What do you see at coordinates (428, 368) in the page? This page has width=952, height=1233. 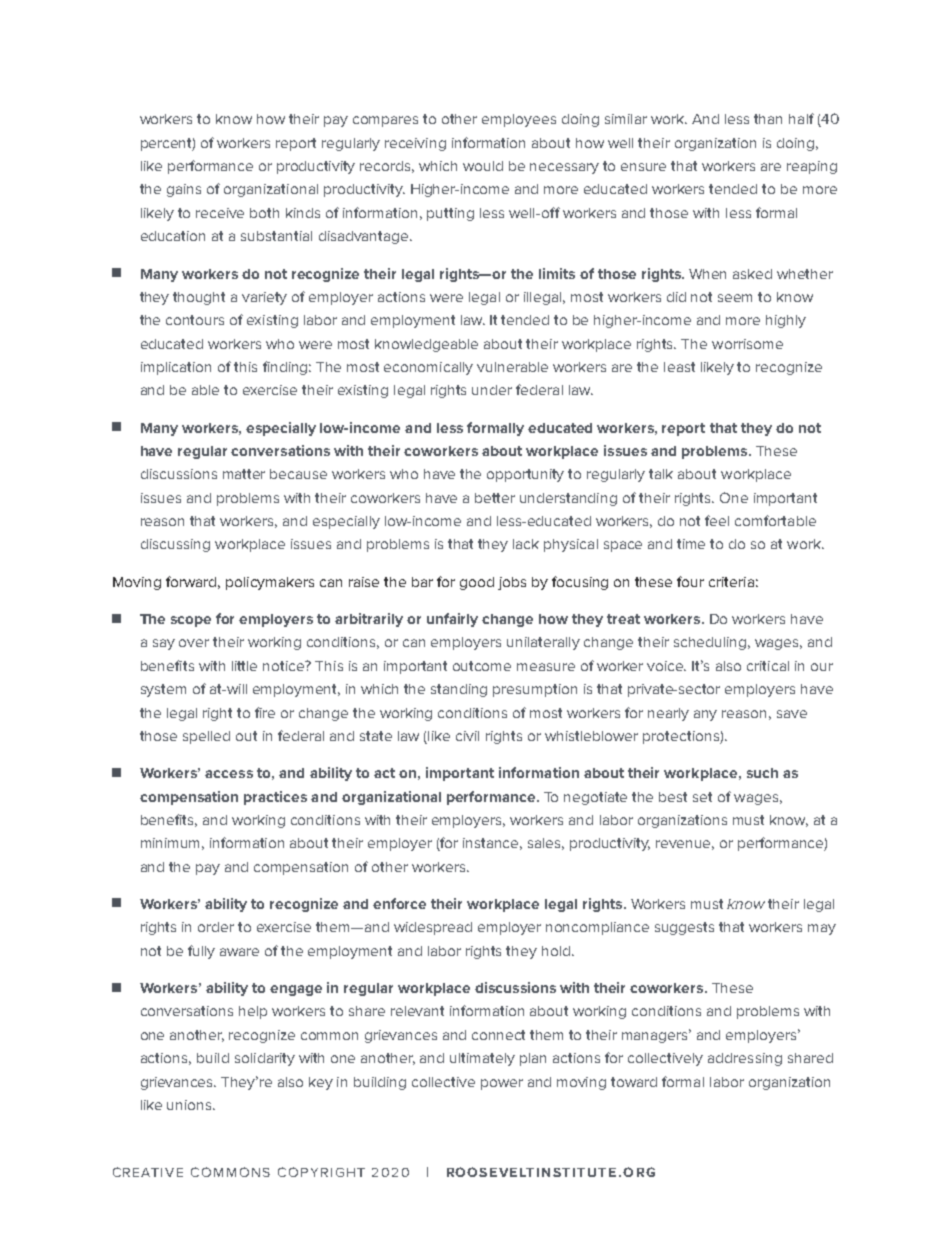 I see `economically` at bounding box center [428, 368].
